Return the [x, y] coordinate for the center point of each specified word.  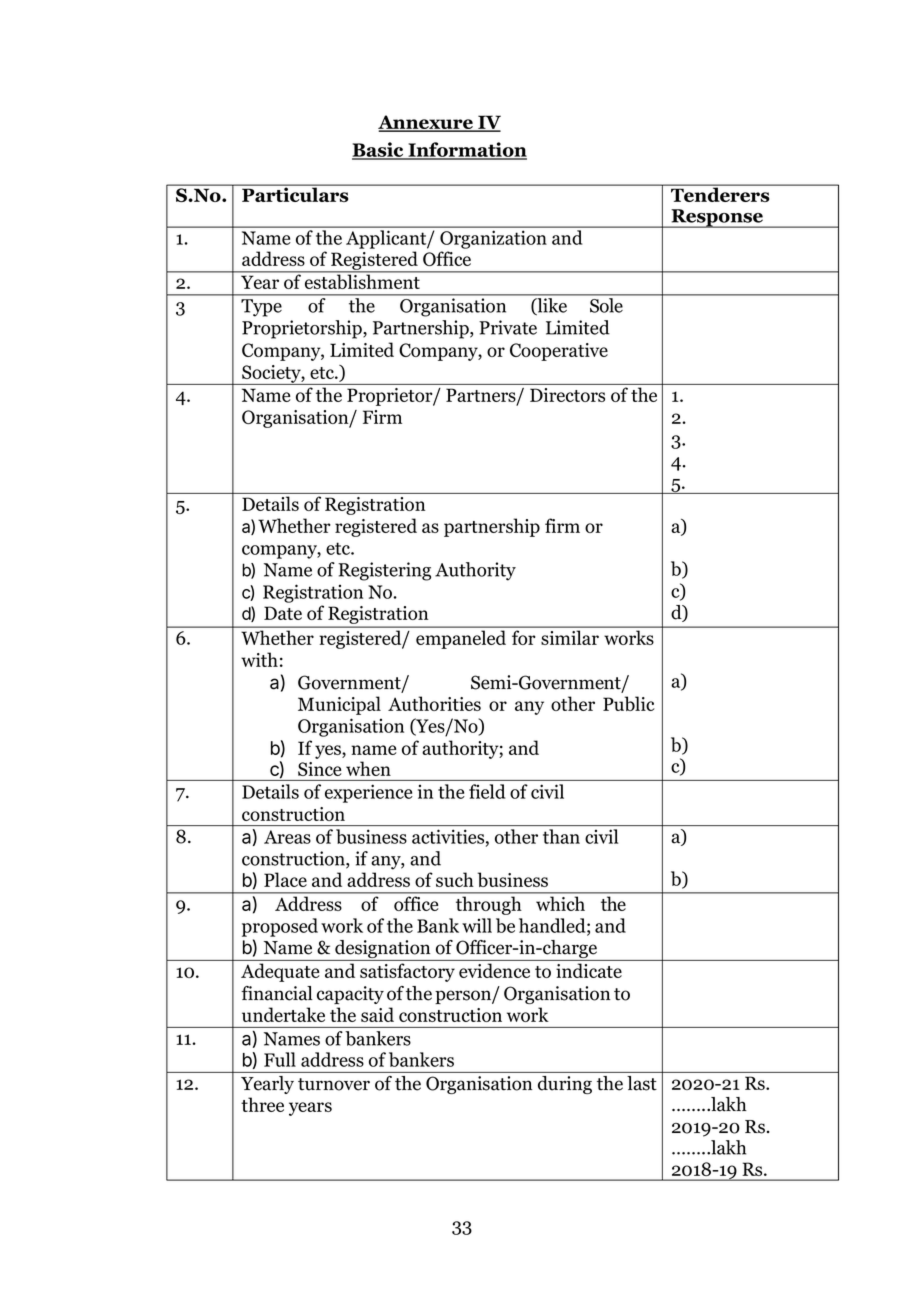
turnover [334, 1084]
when [368, 768]
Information [466, 150]
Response [717, 218]
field [487, 791]
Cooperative [559, 352]
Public [629, 703]
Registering [384, 571]
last [642, 1083]
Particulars [295, 193]
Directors [567, 395]
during [565, 1085]
